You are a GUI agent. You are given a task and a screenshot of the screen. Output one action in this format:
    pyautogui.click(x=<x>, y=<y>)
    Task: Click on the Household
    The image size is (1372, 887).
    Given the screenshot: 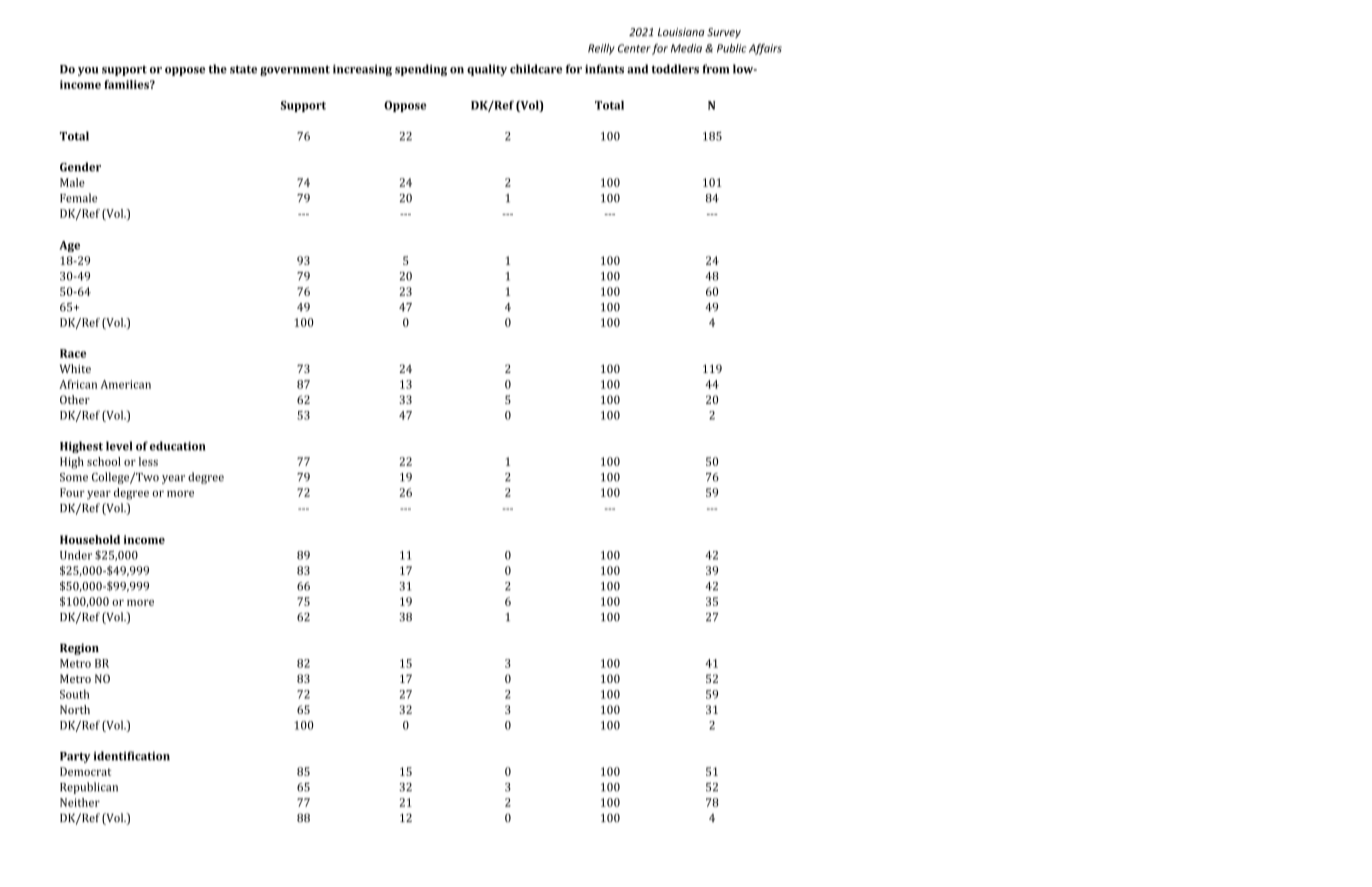 What is the action you would take?
    pyautogui.click(x=90, y=539)
